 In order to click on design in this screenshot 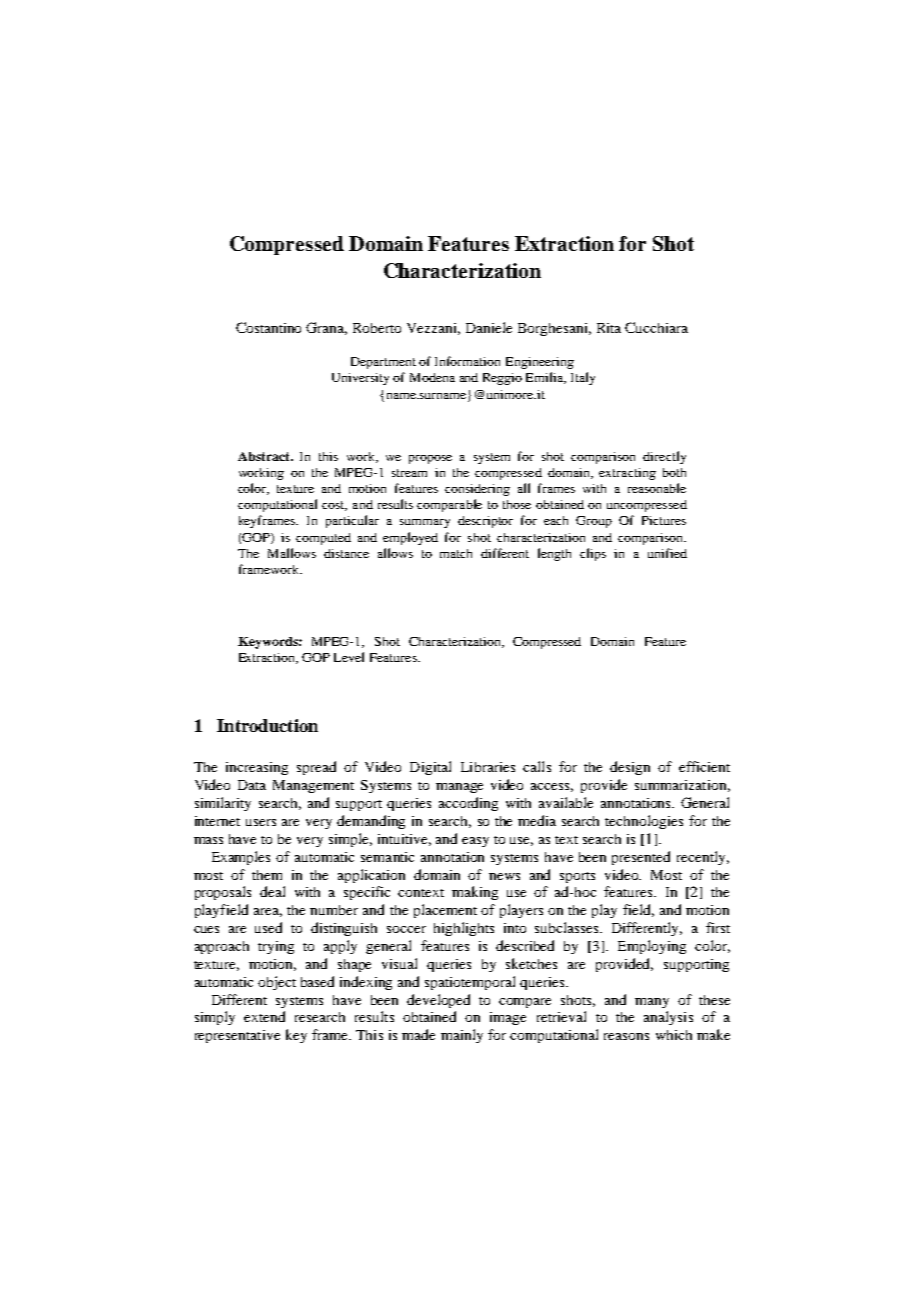, I will do `click(630, 768)`.
